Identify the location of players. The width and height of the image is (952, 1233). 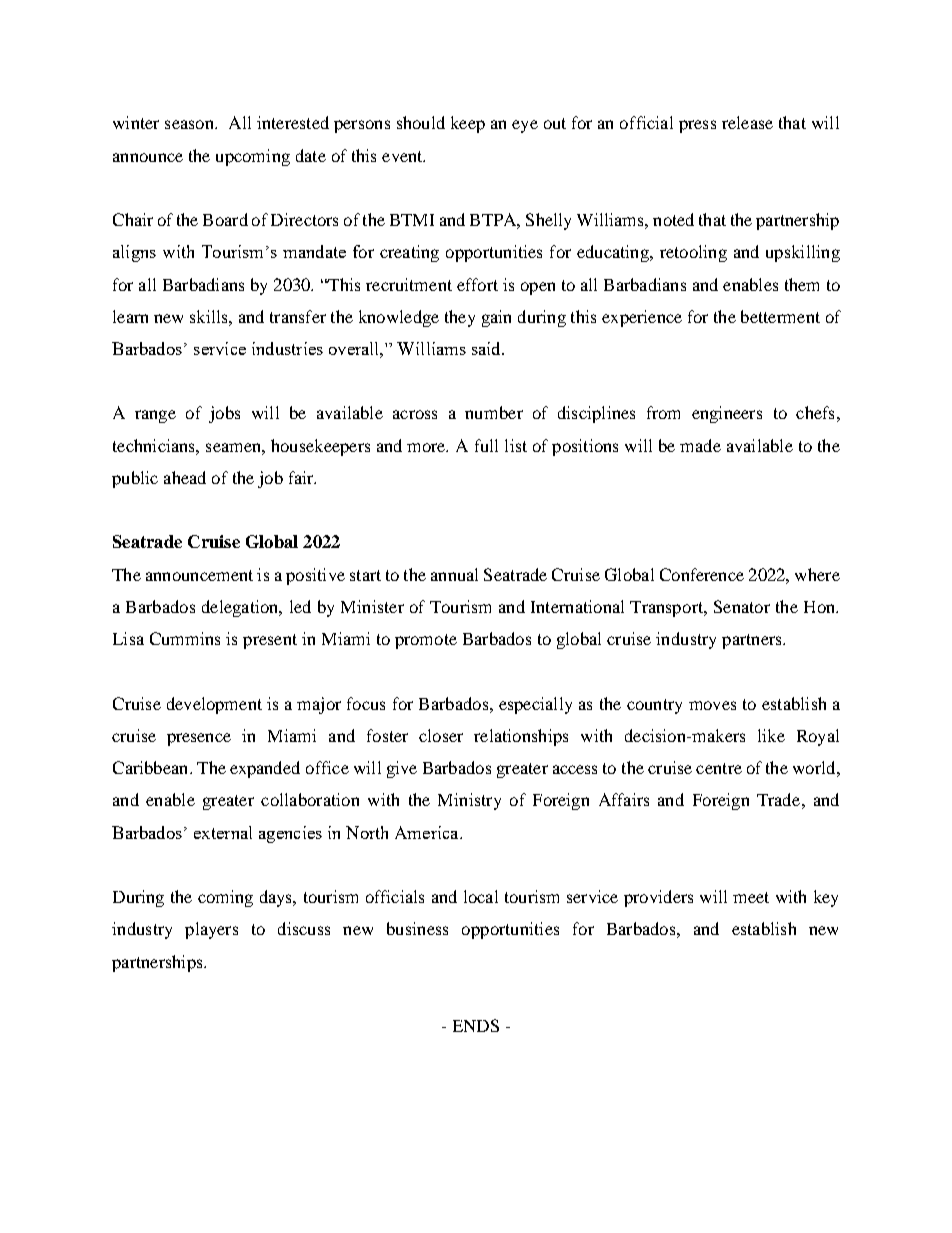
(211, 930).
